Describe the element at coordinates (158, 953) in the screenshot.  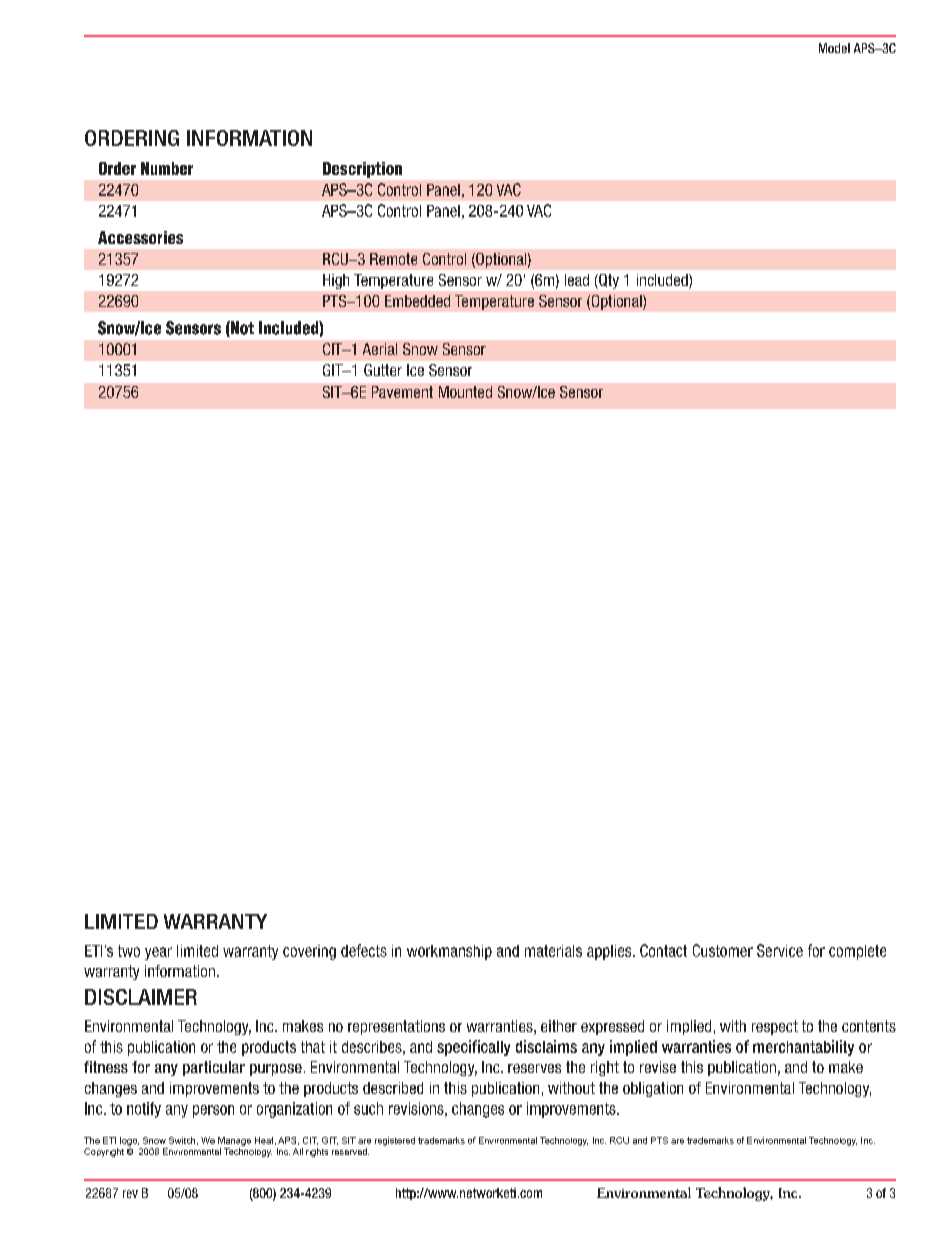
I see `year` at that location.
